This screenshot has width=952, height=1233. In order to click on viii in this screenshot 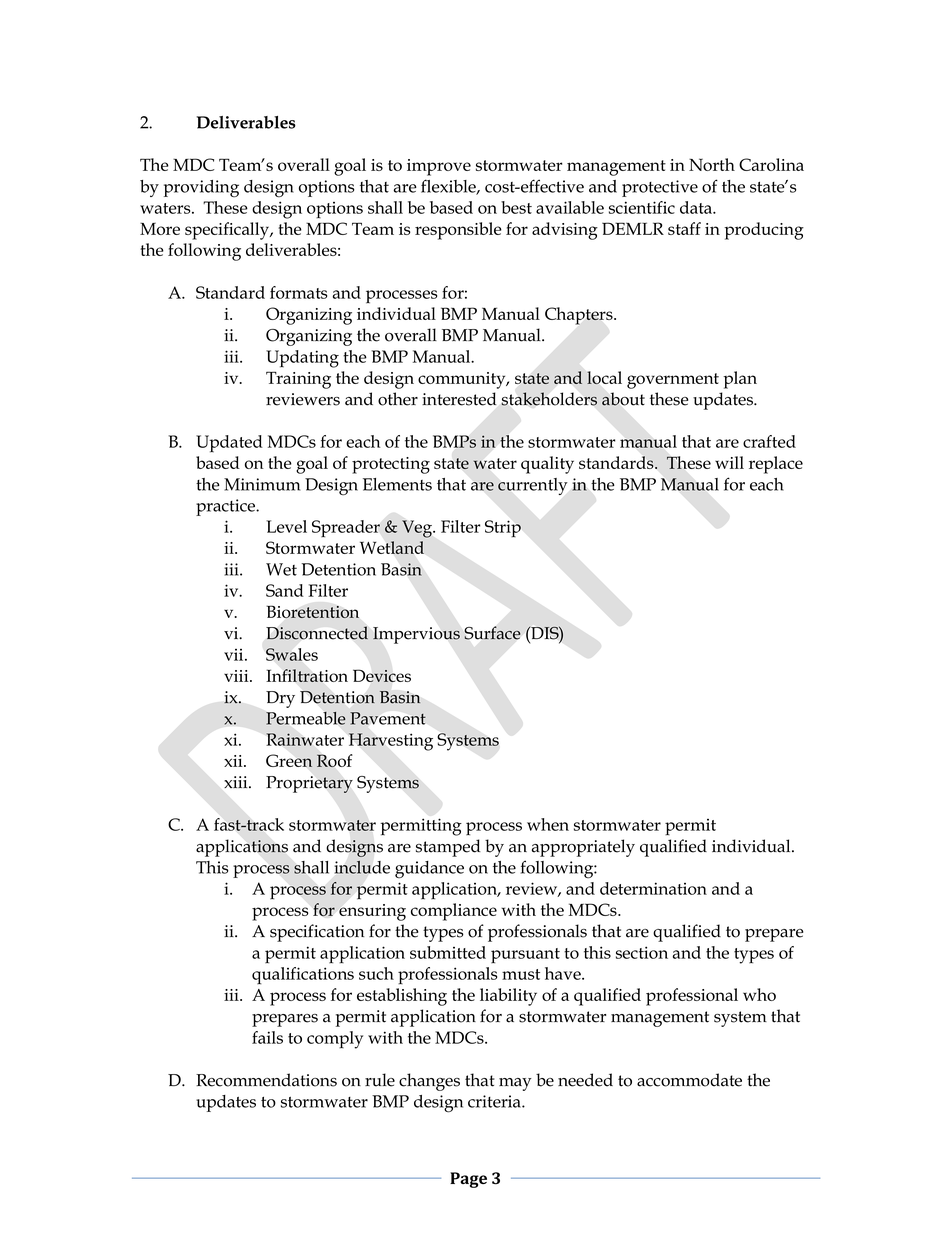, I will do `click(237, 676)`.
